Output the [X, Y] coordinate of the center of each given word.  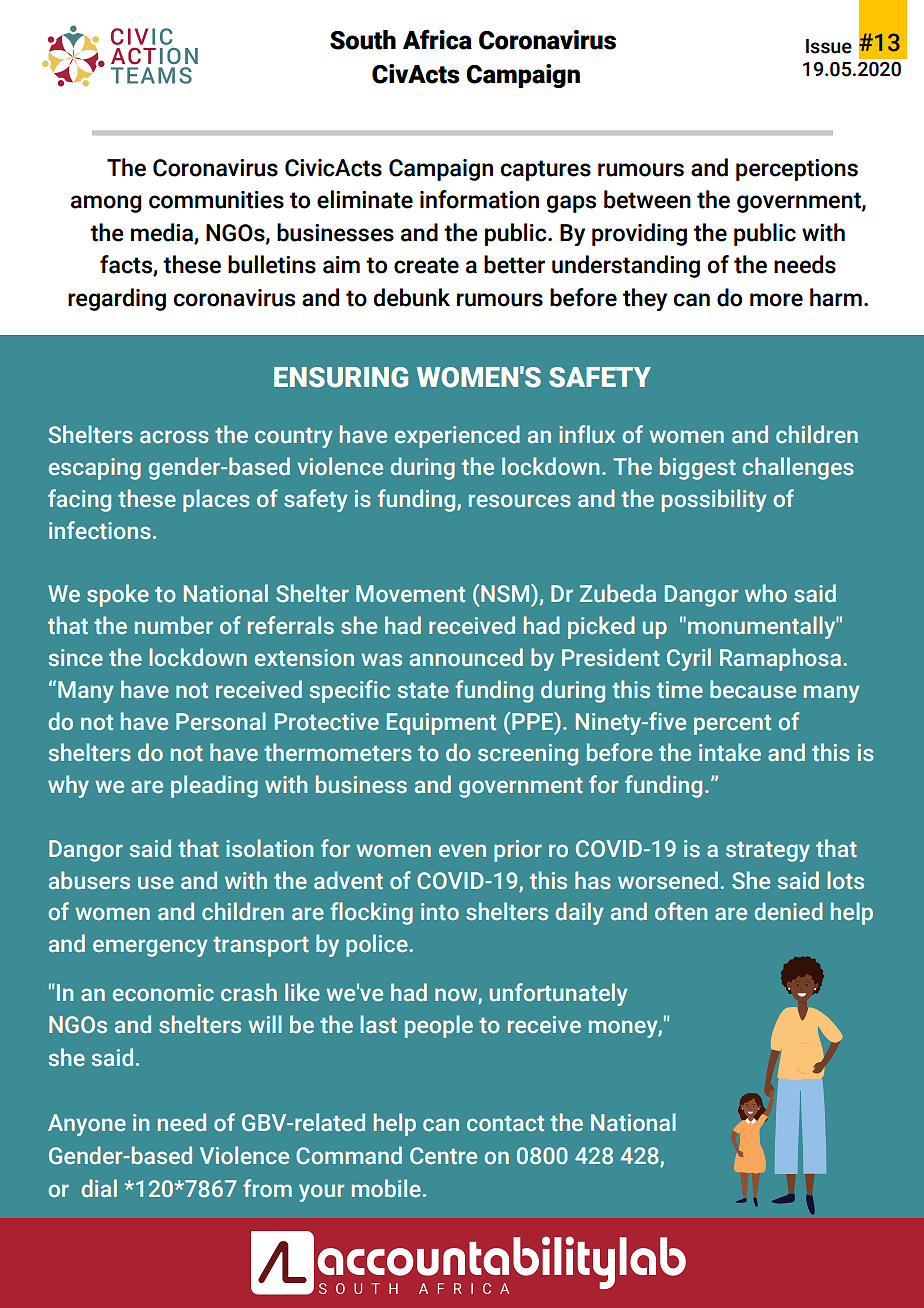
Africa [437, 39]
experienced [457, 436]
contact [505, 1124]
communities [216, 200]
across [174, 437]
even [462, 850]
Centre [443, 1156]
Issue [829, 46]
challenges [798, 468]
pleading [214, 786]
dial [99, 1188]
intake [730, 752]
